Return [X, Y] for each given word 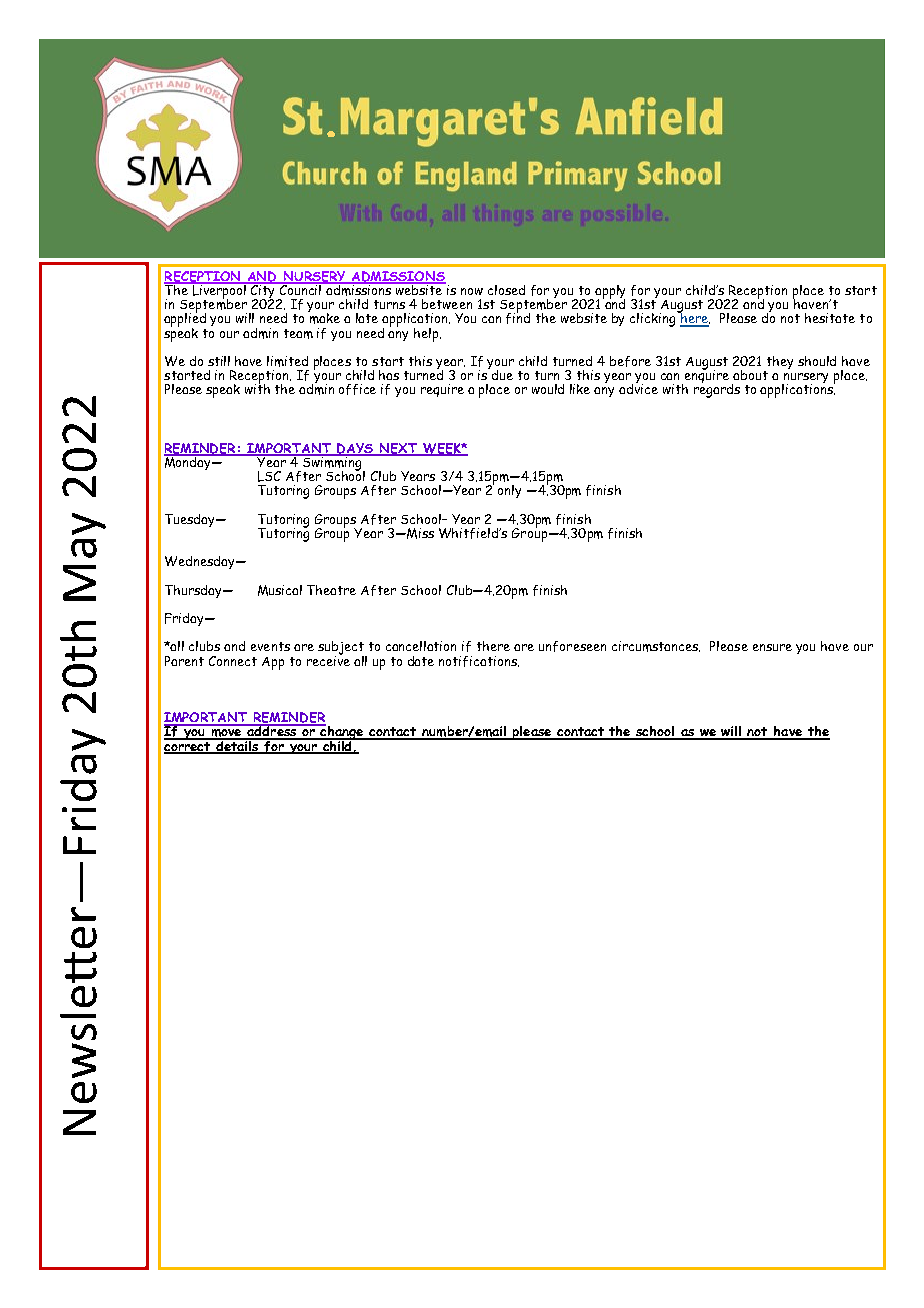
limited [287, 361]
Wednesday [201, 562]
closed [506, 290]
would [548, 389]
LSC [269, 476]
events [270, 646]
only [509, 491]
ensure [772, 647]
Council [301, 288]
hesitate [830, 318]
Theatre [331, 590]
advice [638, 387]
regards [717, 389]
